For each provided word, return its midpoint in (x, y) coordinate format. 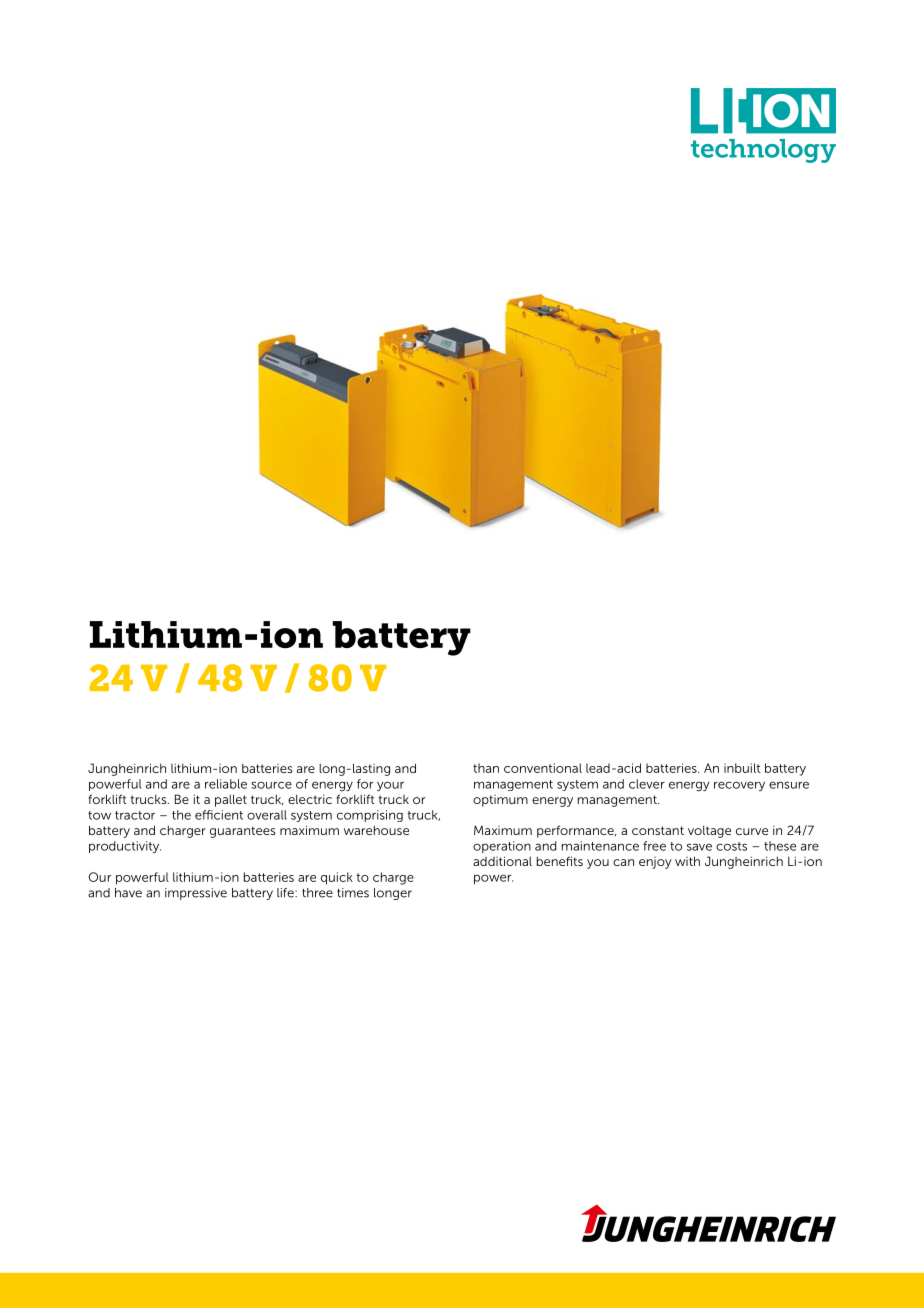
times (353, 893)
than (486, 768)
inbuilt (742, 768)
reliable (226, 784)
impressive (196, 894)
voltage (709, 831)
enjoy (655, 863)
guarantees (243, 832)
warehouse (376, 830)
